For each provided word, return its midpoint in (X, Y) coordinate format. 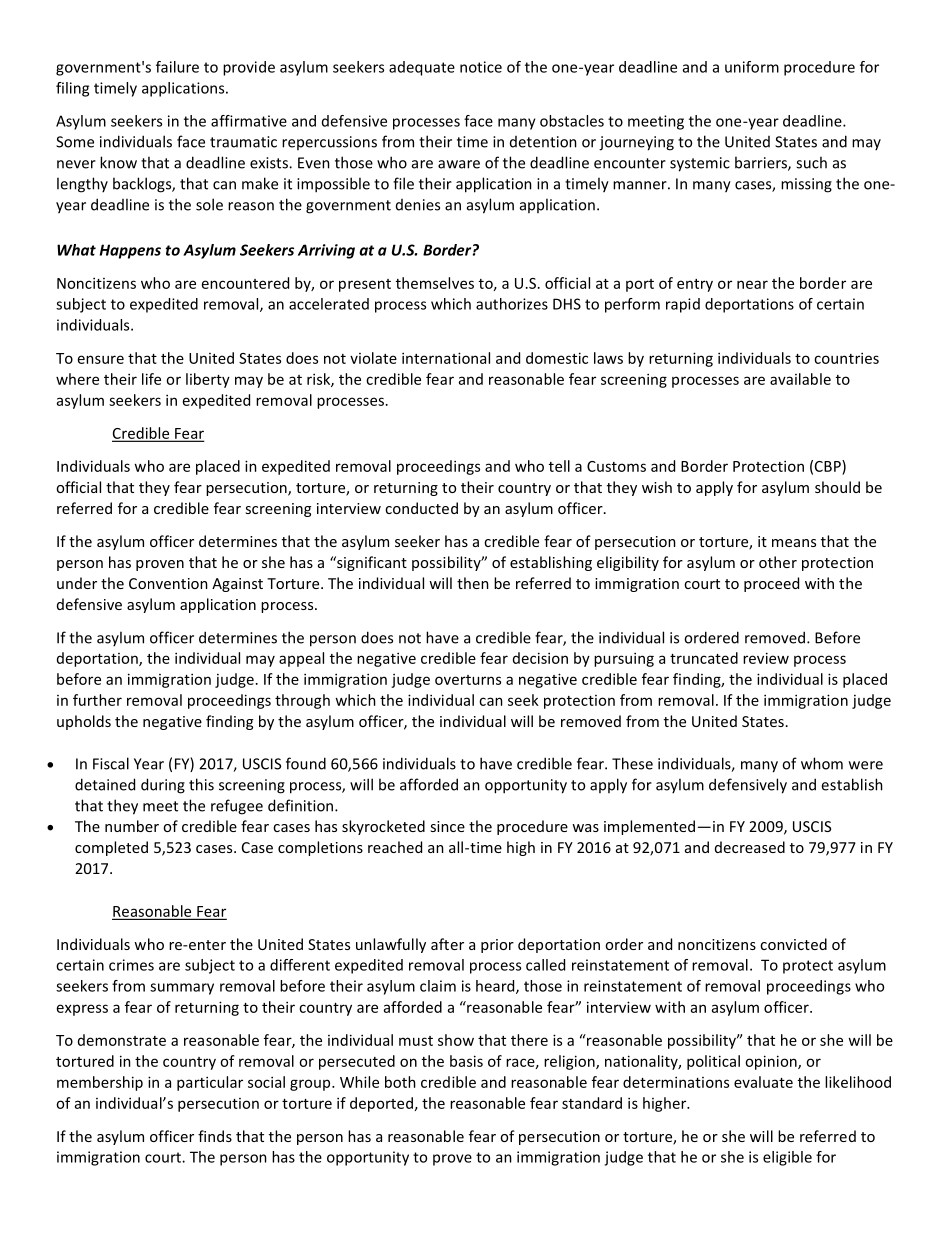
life (151, 379)
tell (559, 466)
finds (215, 1136)
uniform (752, 67)
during (163, 786)
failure (177, 67)
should (837, 487)
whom (822, 763)
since (447, 826)
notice (481, 67)
